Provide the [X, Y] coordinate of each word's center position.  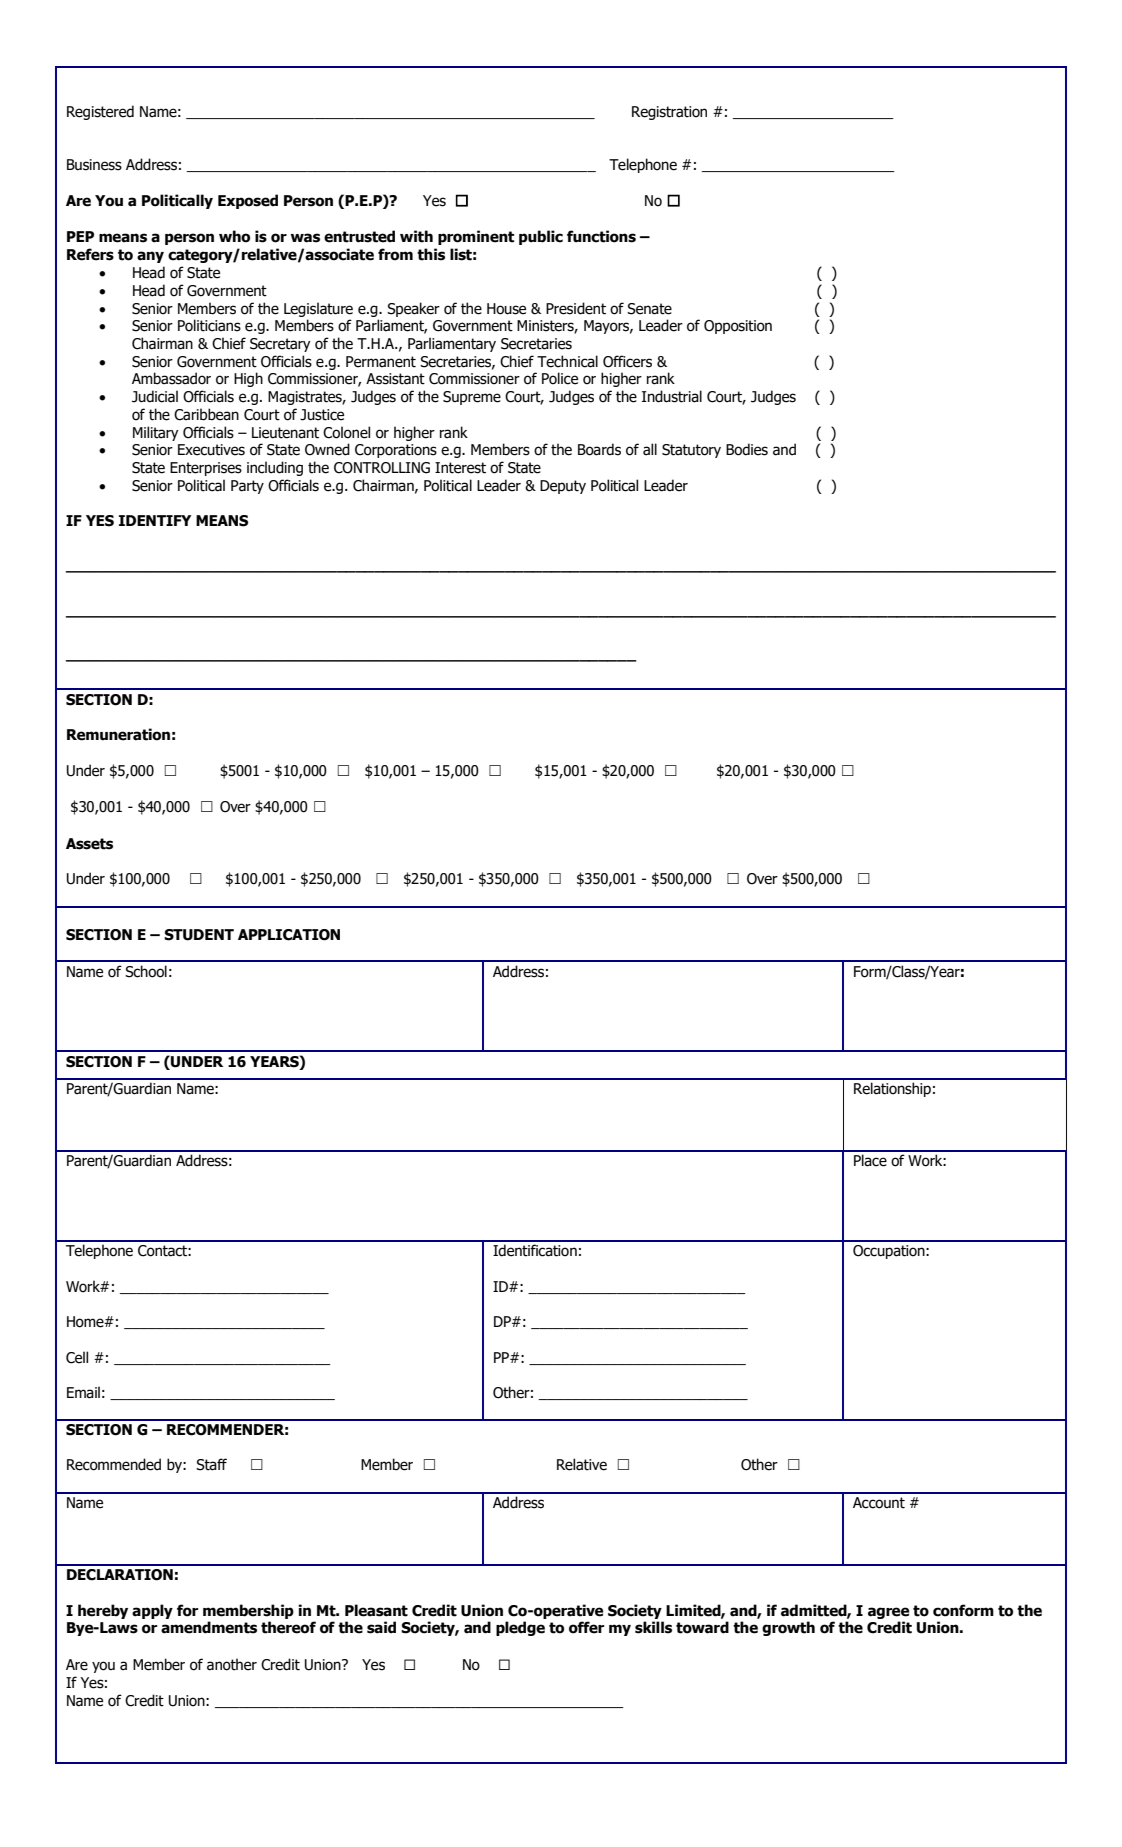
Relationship [892, 1089]
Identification [535, 1250]
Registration [669, 113]
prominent [476, 237]
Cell [77, 1357]
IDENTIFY [155, 520]
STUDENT [199, 935]
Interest [460, 468]
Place [870, 1160]
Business [94, 165]
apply [152, 1611]
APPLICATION [289, 935]
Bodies [747, 449]
